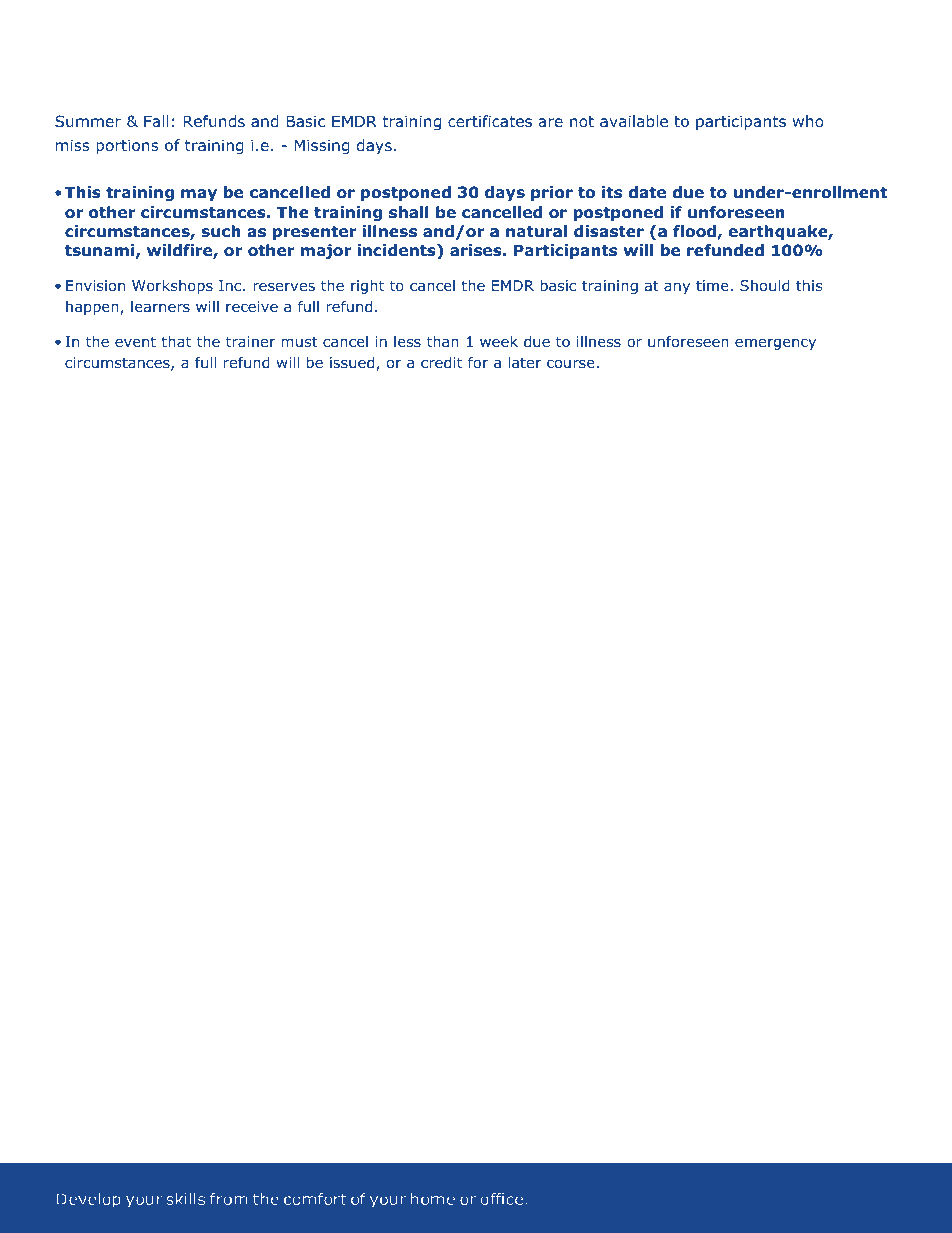  What do you see at coordinates (490, 121) in the screenshot?
I see `certificates` at bounding box center [490, 121].
